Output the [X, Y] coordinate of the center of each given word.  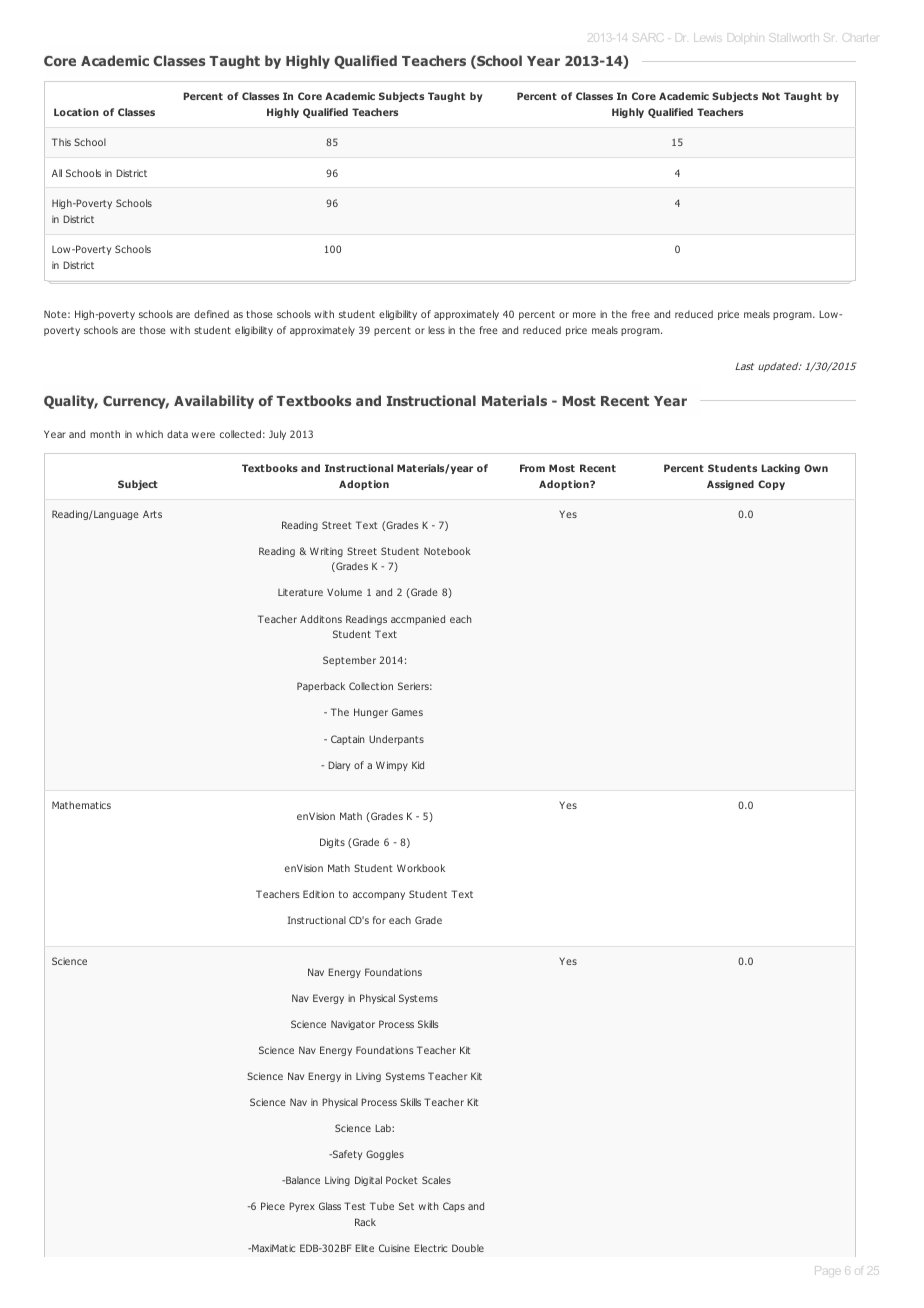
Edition [318, 894]
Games [407, 712]
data [177, 434]
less [436, 330]
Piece [273, 1206]
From [532, 468]
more [584, 315]
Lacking [781, 469]
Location [76, 112]
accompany [379, 896]
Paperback [321, 687]
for [379, 920]
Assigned [730, 485]
